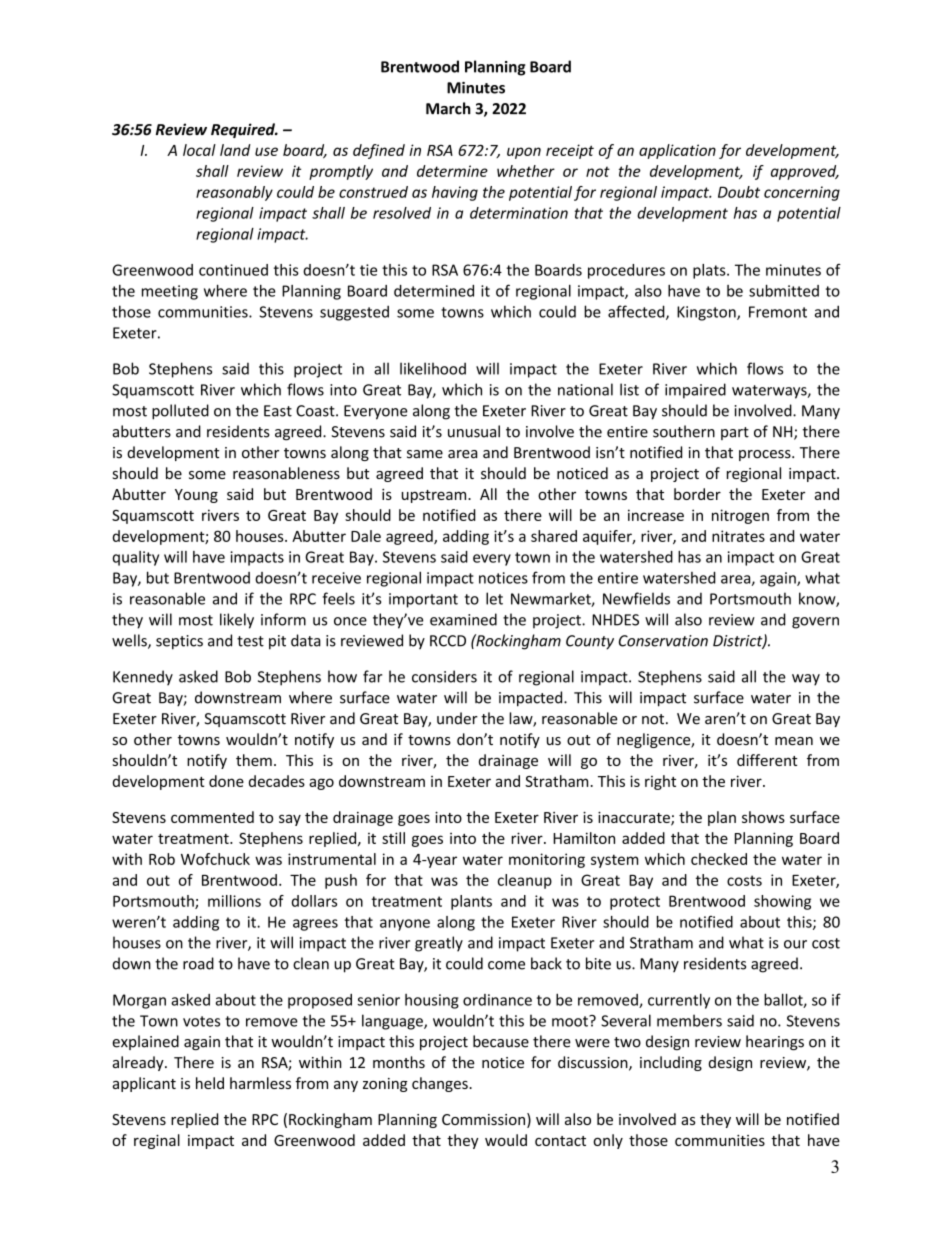  I want to click on including, so click(671, 1063).
